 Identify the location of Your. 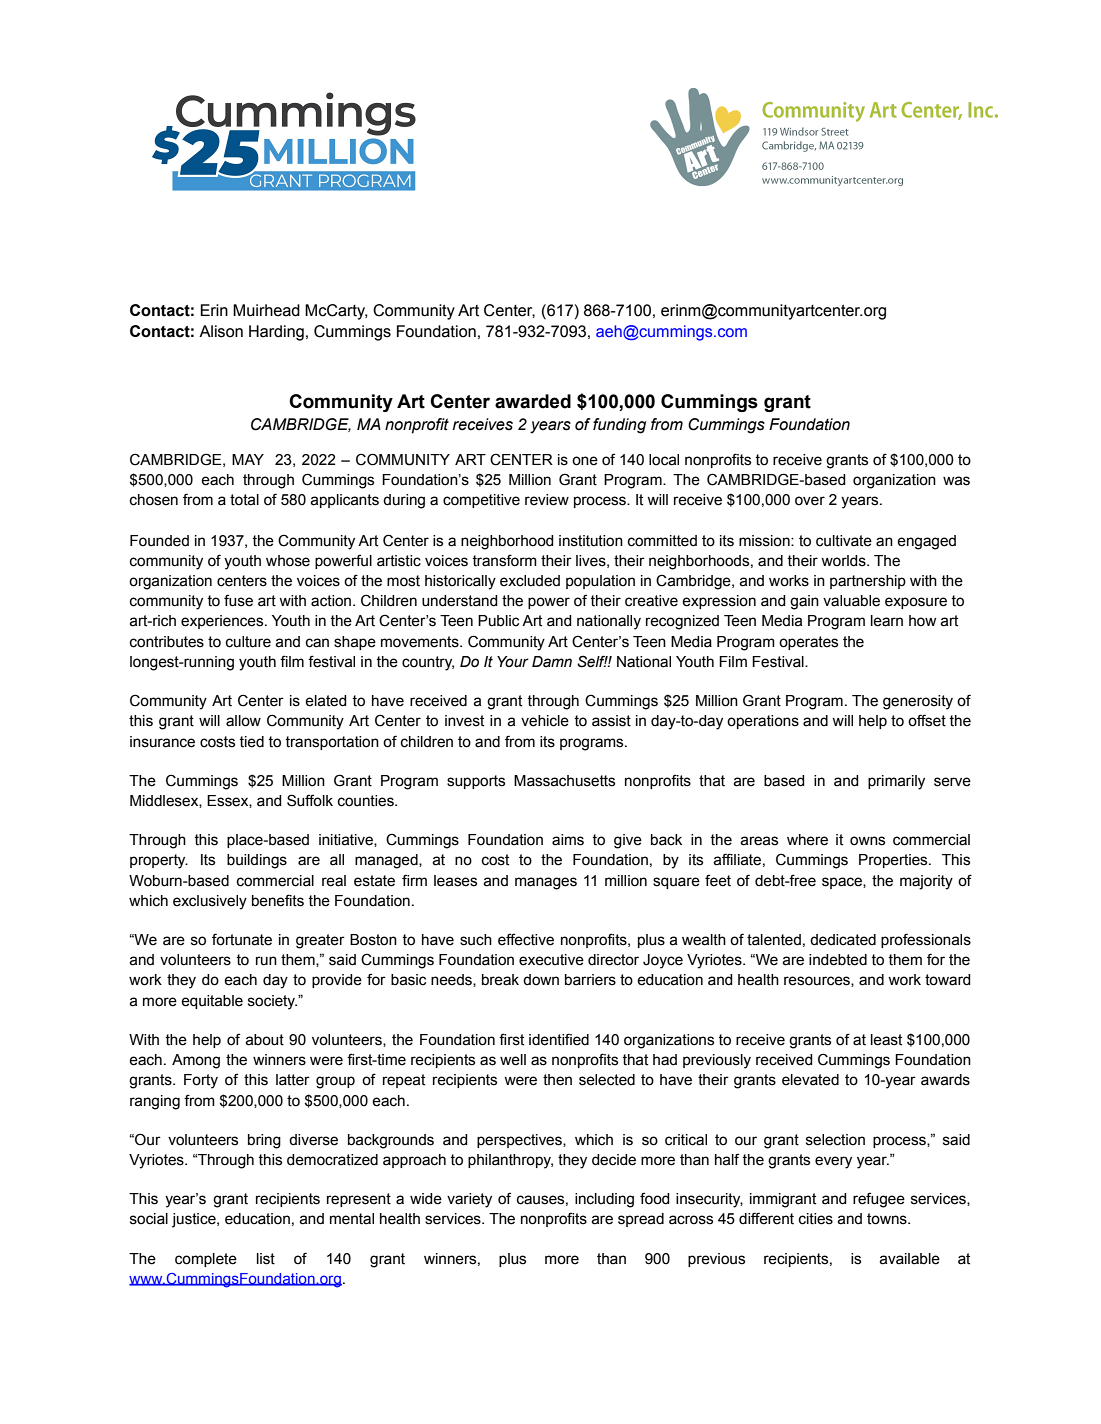
(513, 662).
